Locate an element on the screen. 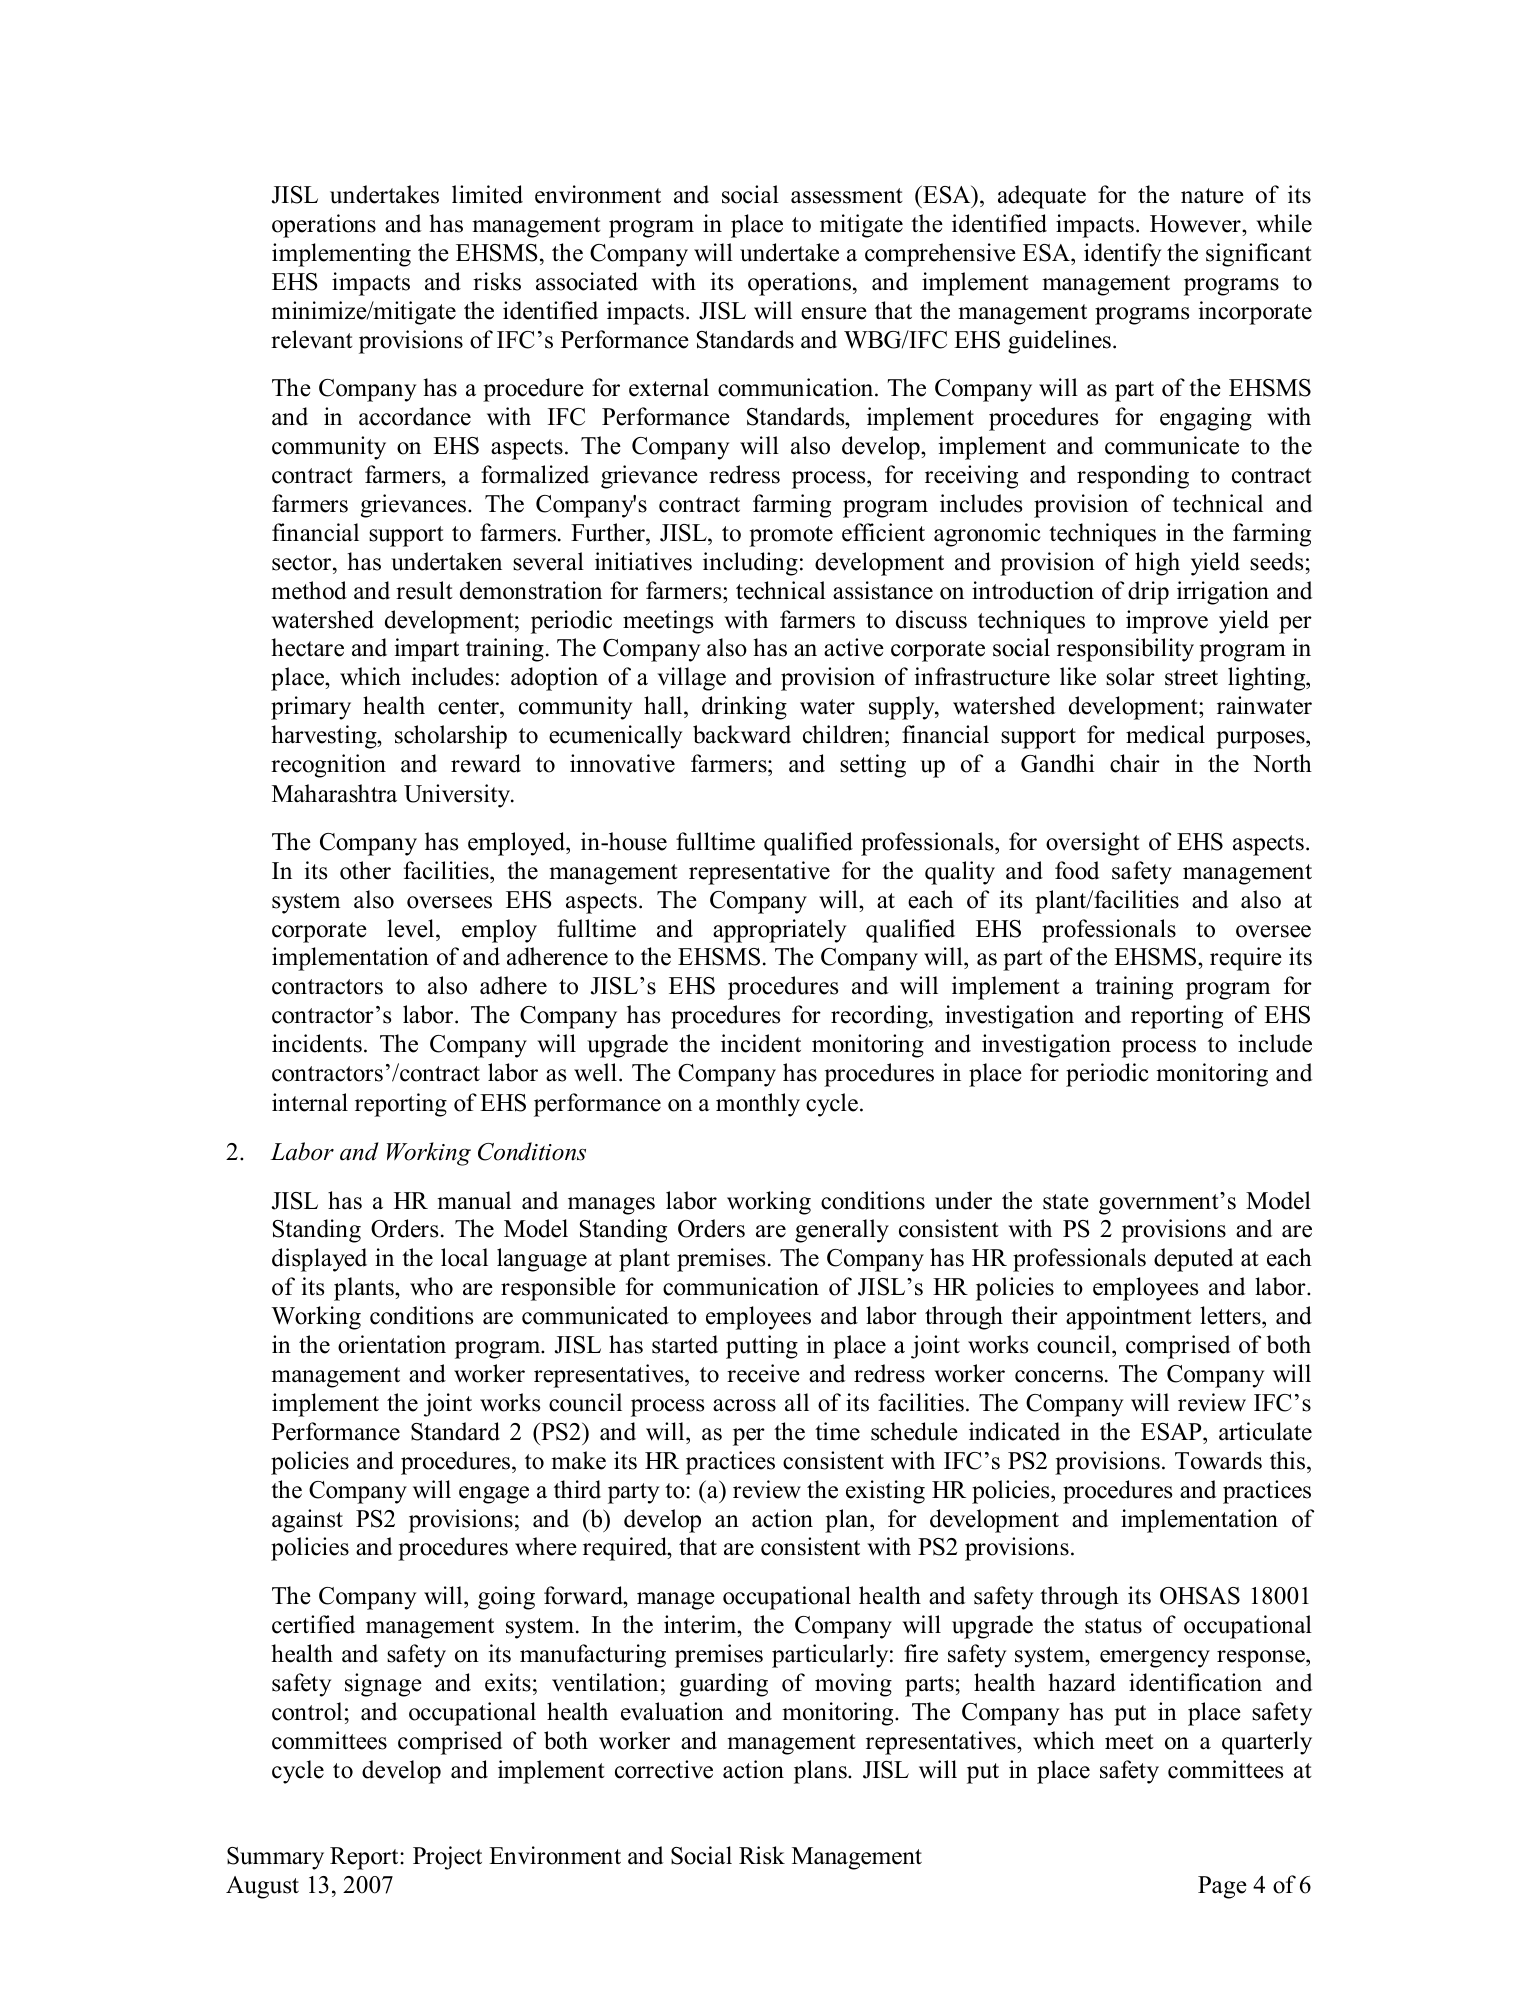 This screenshot has width=1538, height=1991. Page is located at coordinates (1222, 1887).
